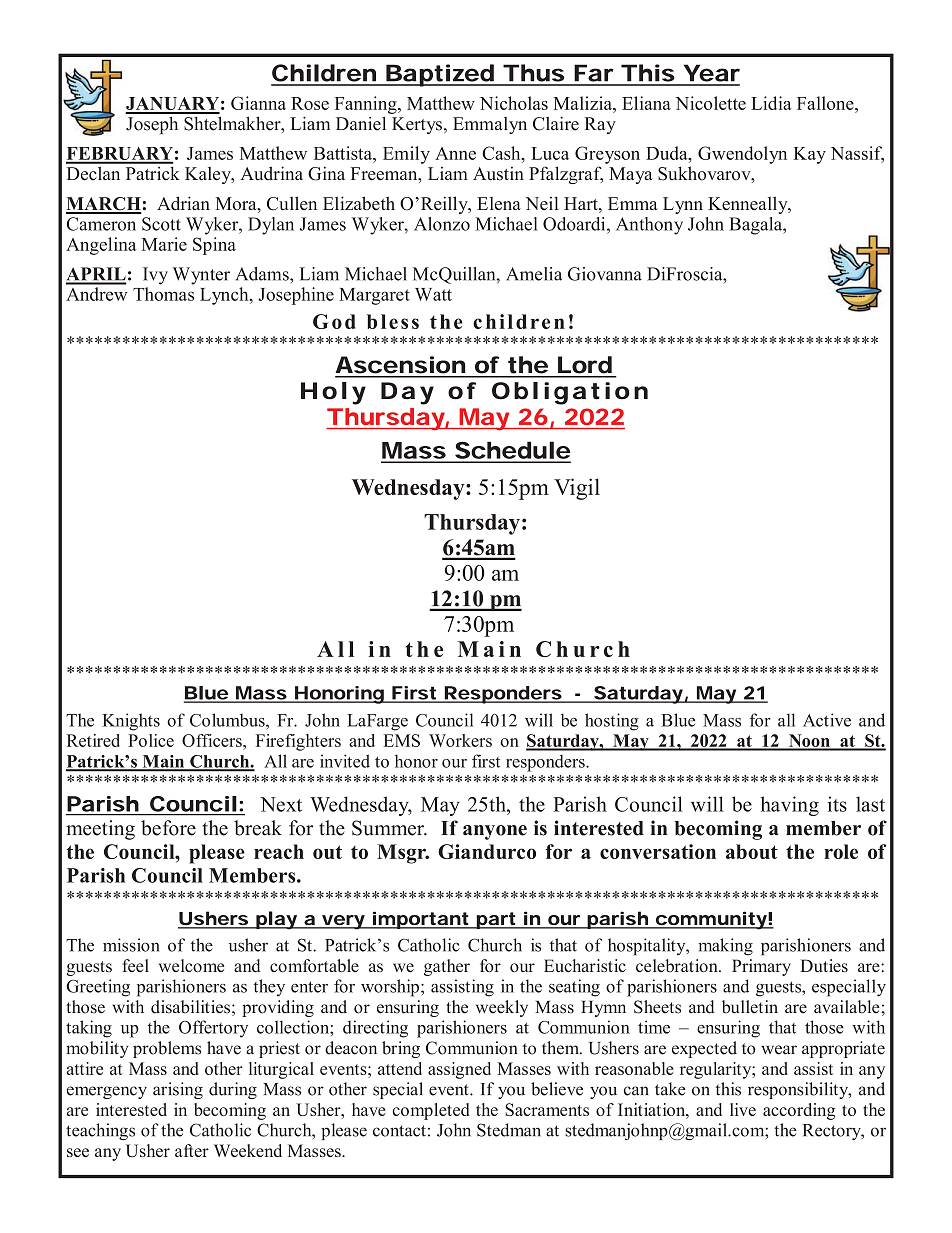 This screenshot has height=1233, width=952. What do you see at coordinates (163, 294) in the screenshot?
I see `Thomas` at bounding box center [163, 294].
